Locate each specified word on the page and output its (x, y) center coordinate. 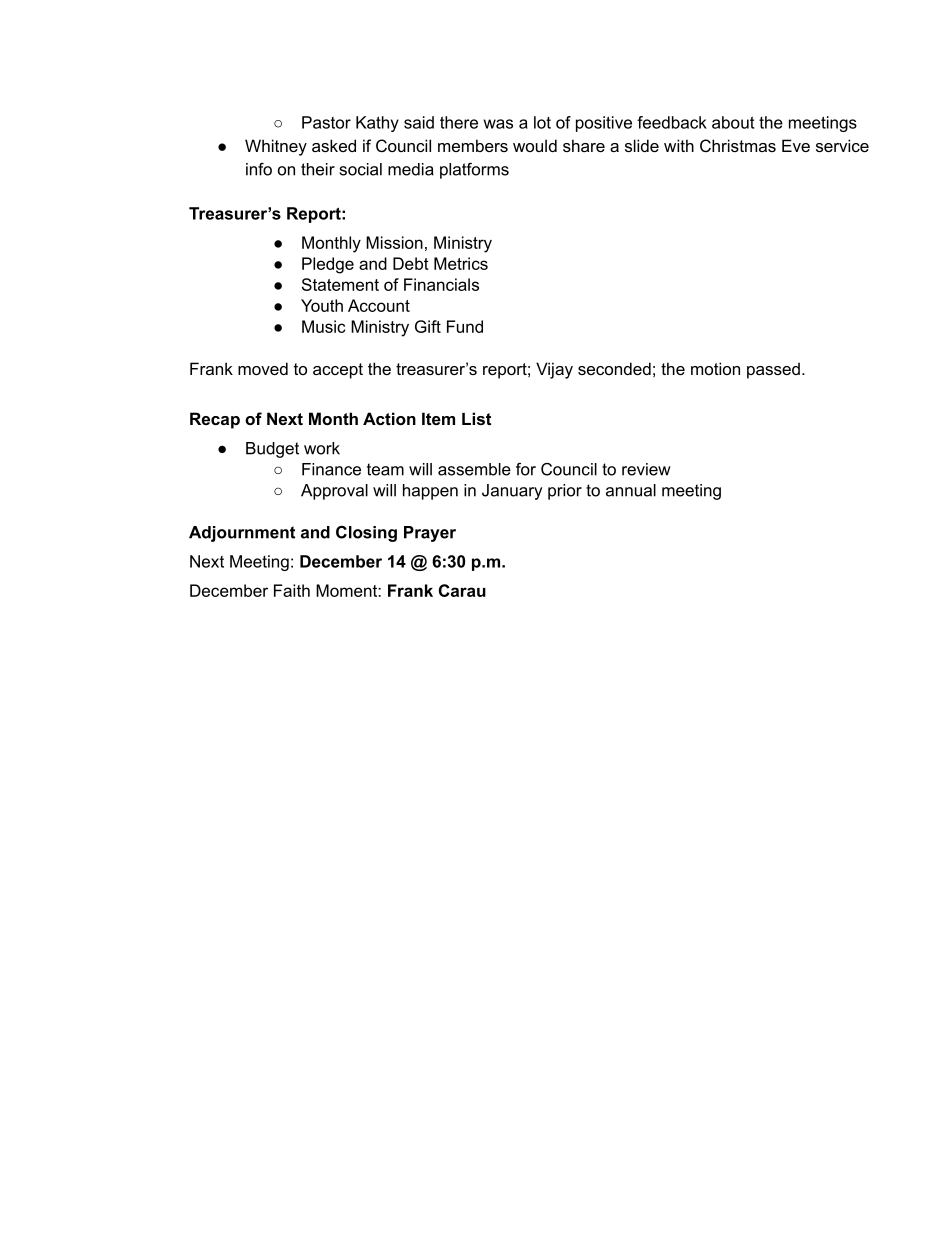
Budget (272, 450)
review (646, 469)
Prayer (430, 534)
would (535, 145)
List (476, 418)
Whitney (276, 147)
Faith (292, 590)
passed (773, 370)
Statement (340, 284)
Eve (796, 145)
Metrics (461, 263)
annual (631, 490)
